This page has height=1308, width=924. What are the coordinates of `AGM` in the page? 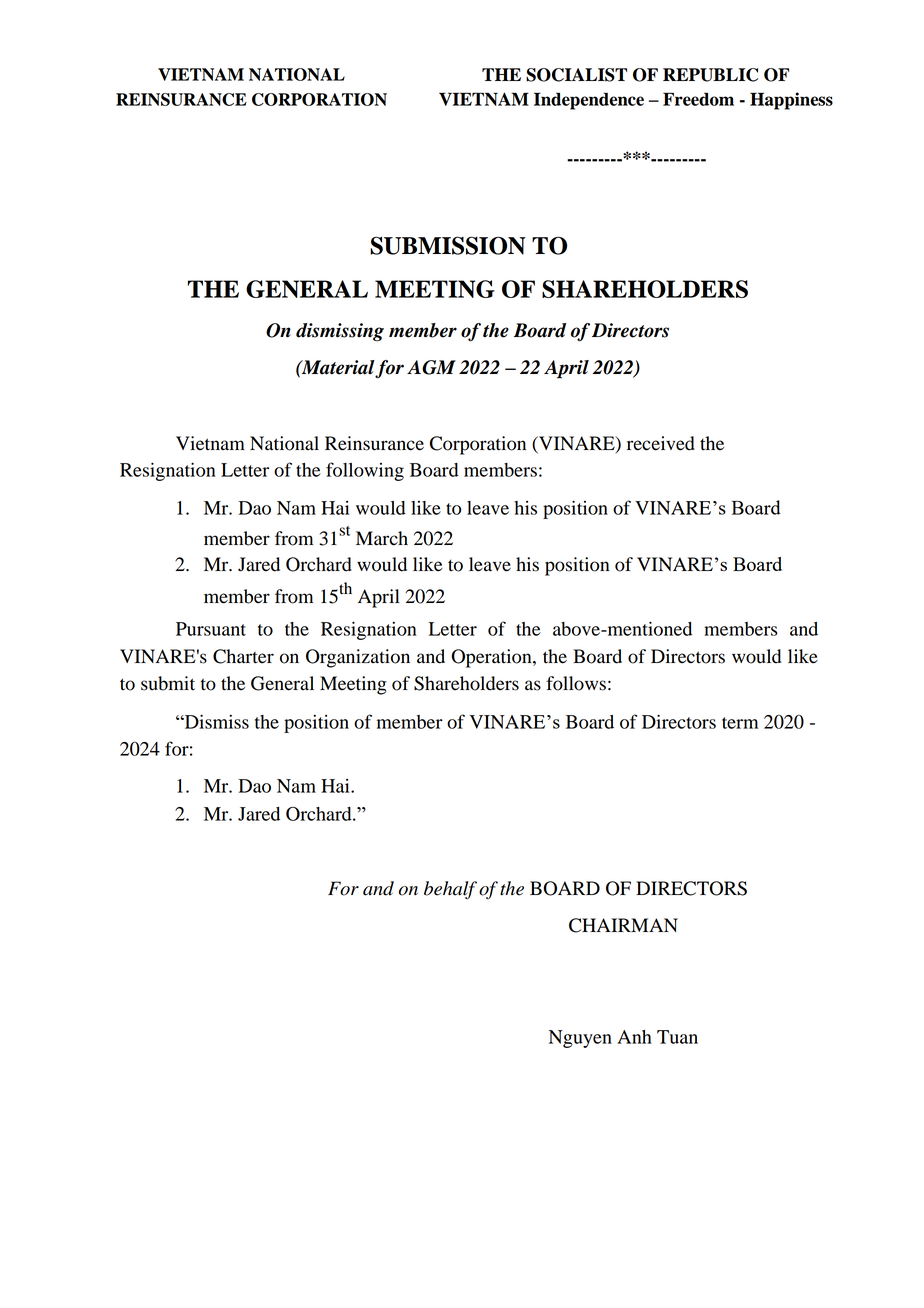 It's located at (431, 367).
